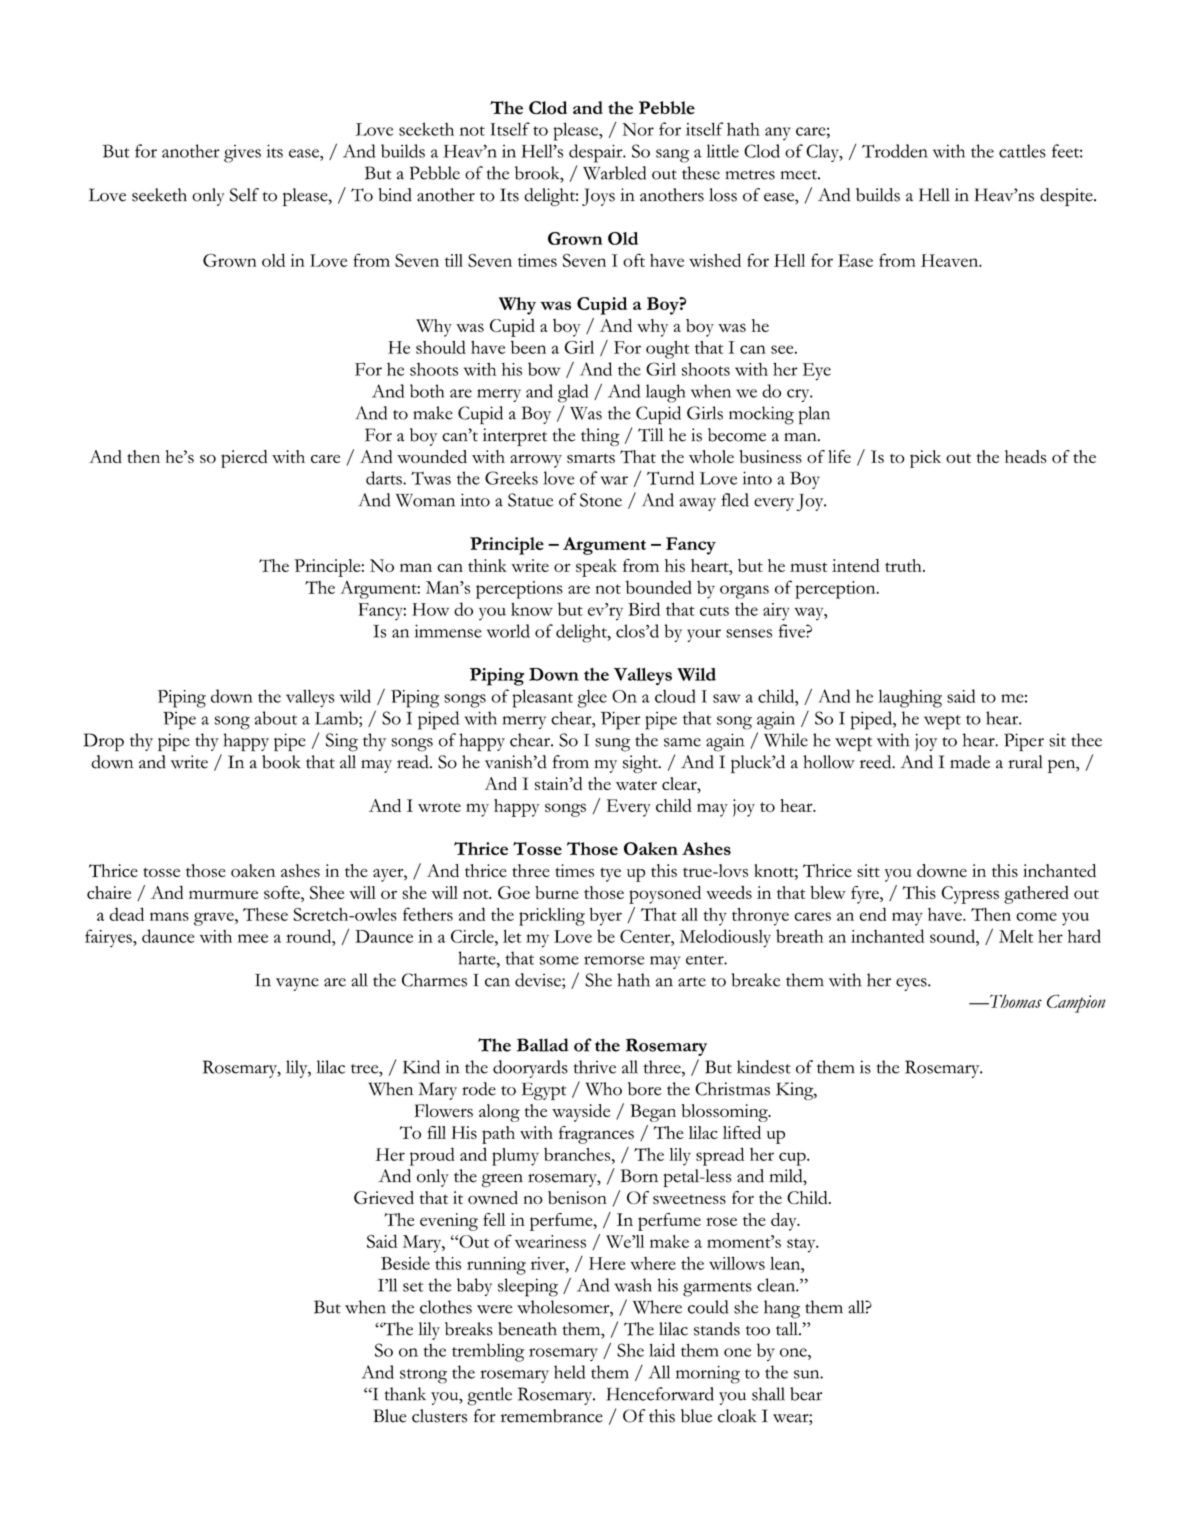 Image resolution: width=1186 pixels, height=1535 pixels. I want to click on smarts, so click(591, 458).
